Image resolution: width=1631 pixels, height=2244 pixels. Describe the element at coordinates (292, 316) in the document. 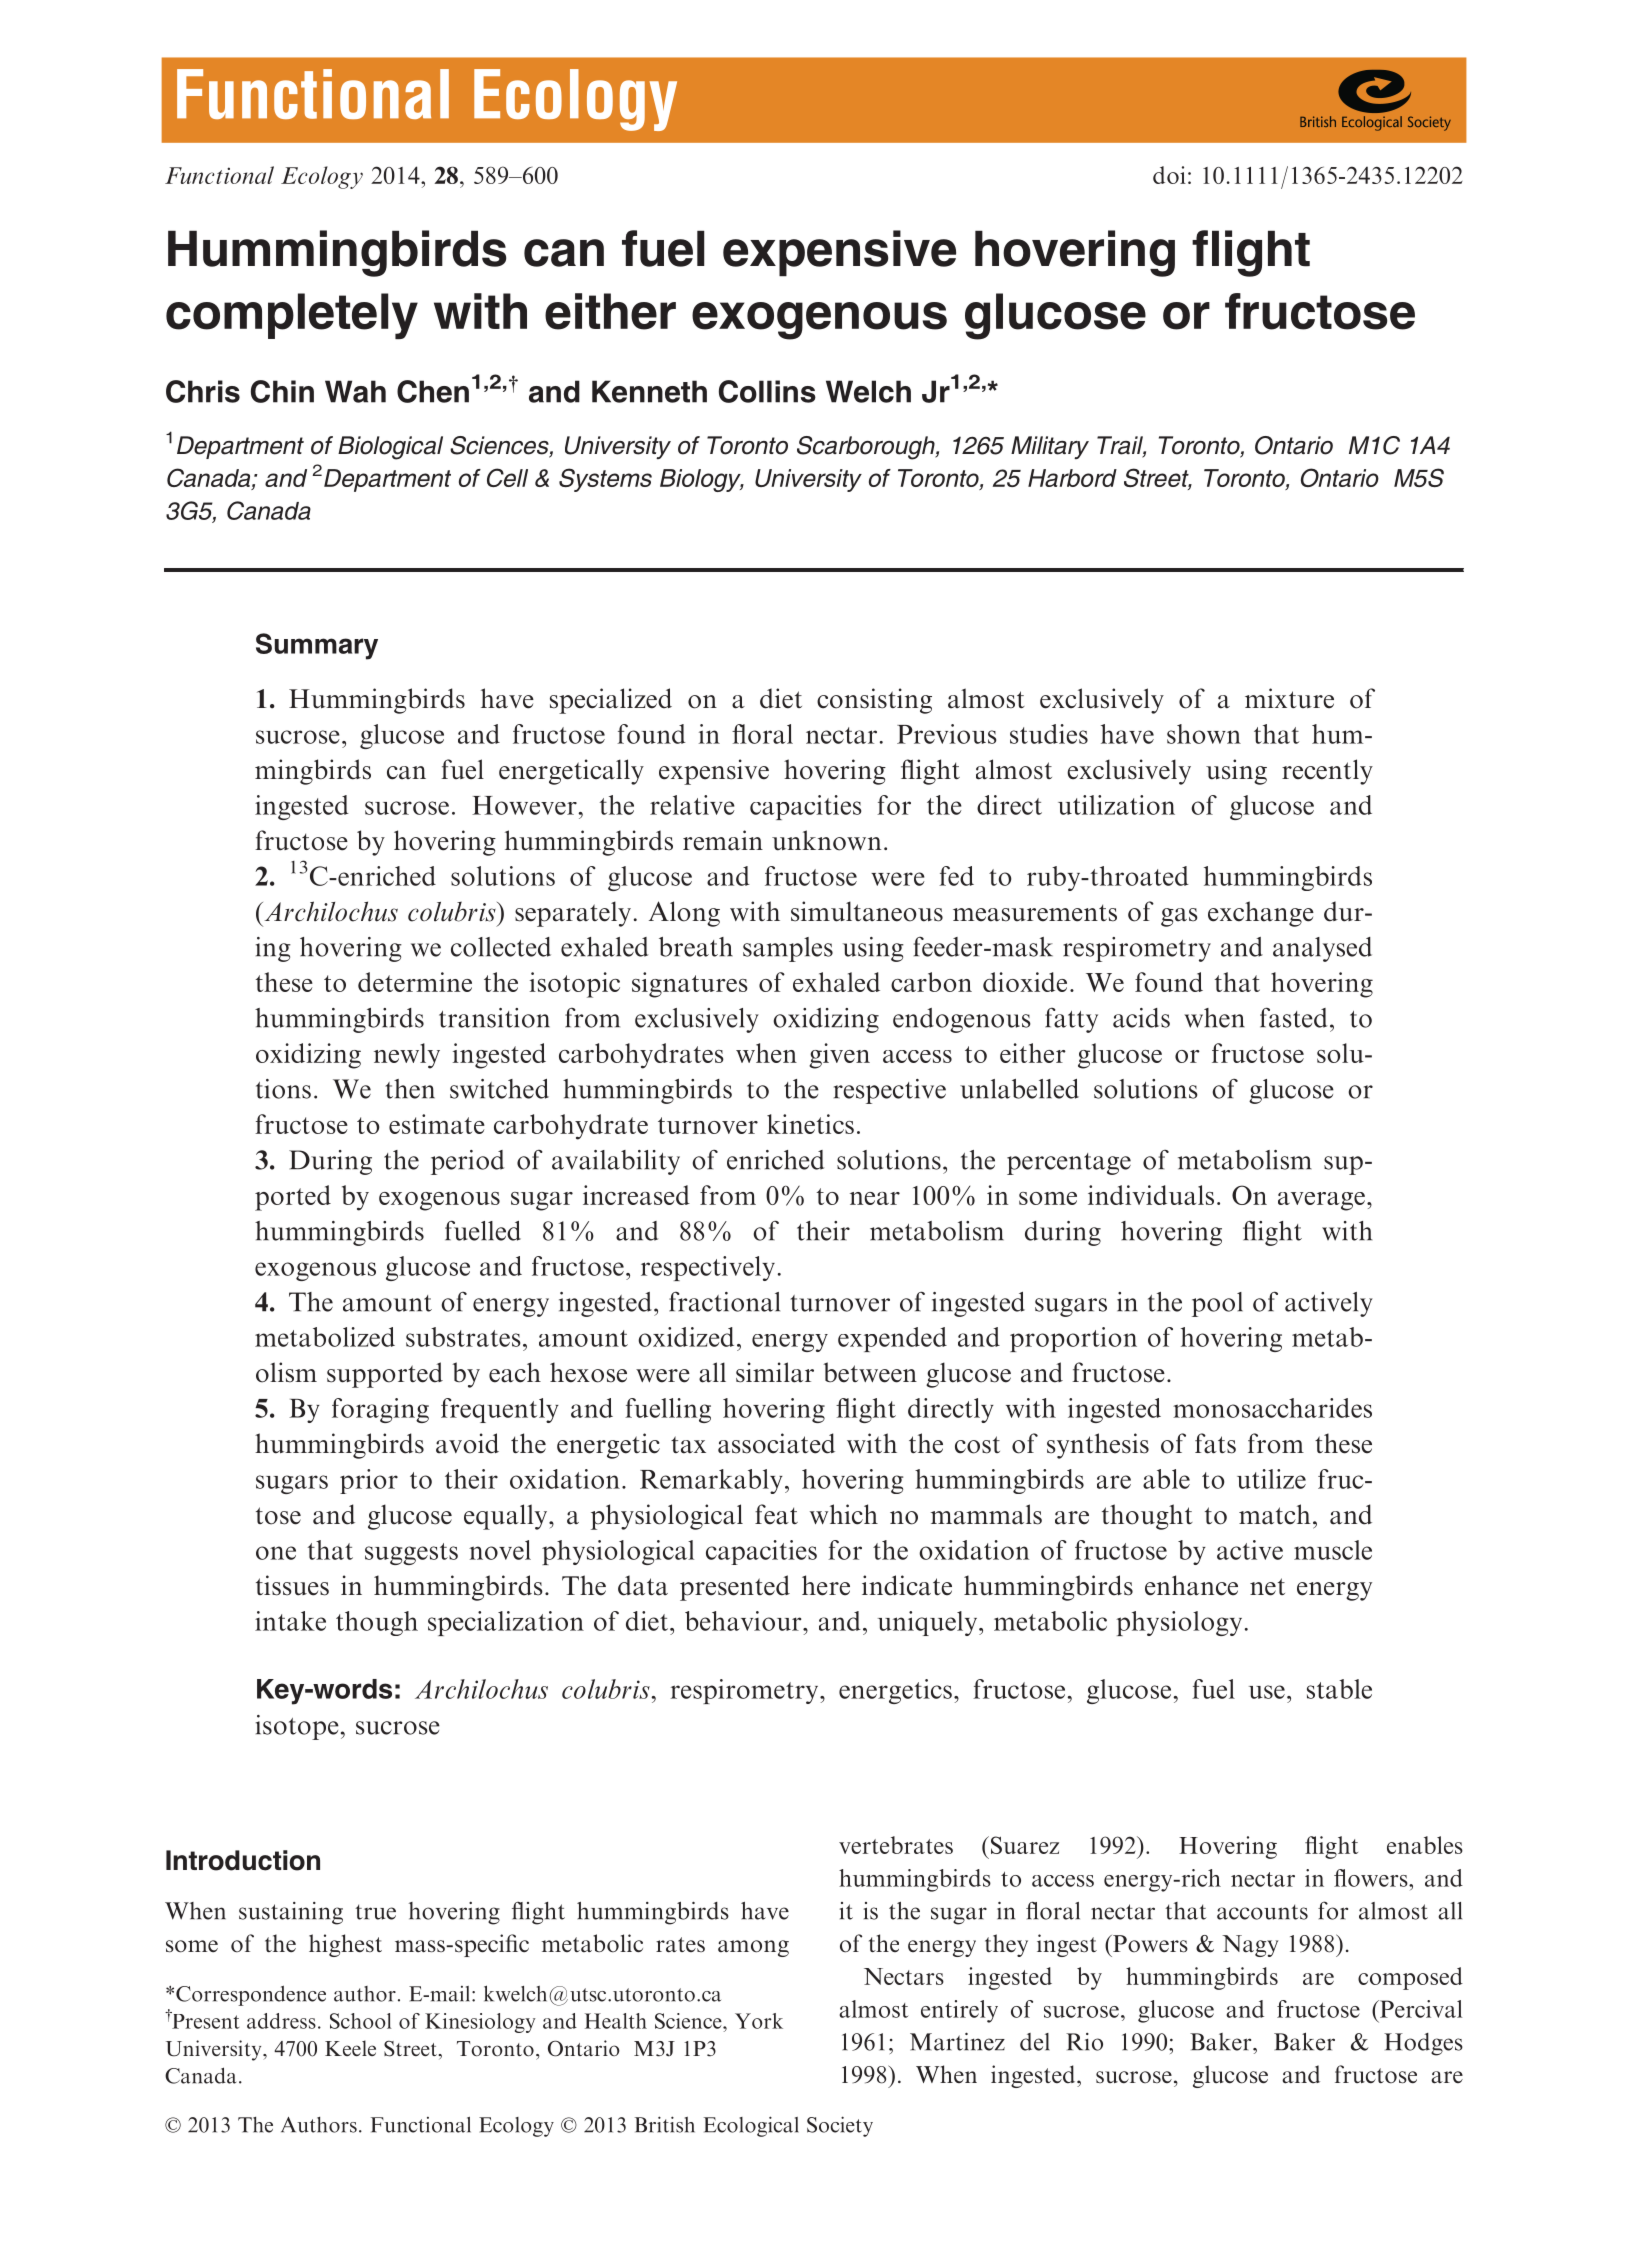

I see `completely` at that location.
